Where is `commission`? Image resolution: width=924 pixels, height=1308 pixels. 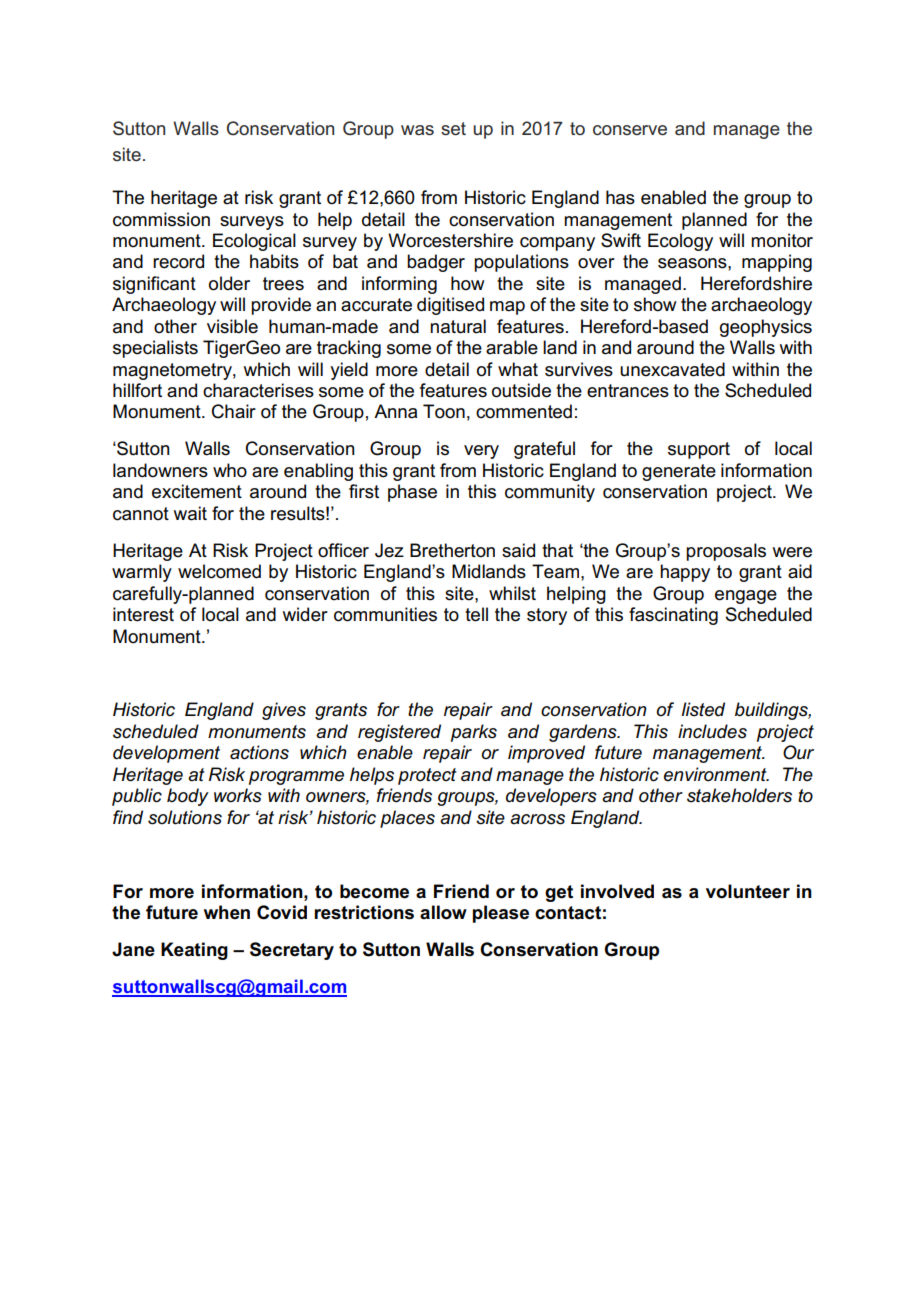 commission is located at coordinates (161, 219).
